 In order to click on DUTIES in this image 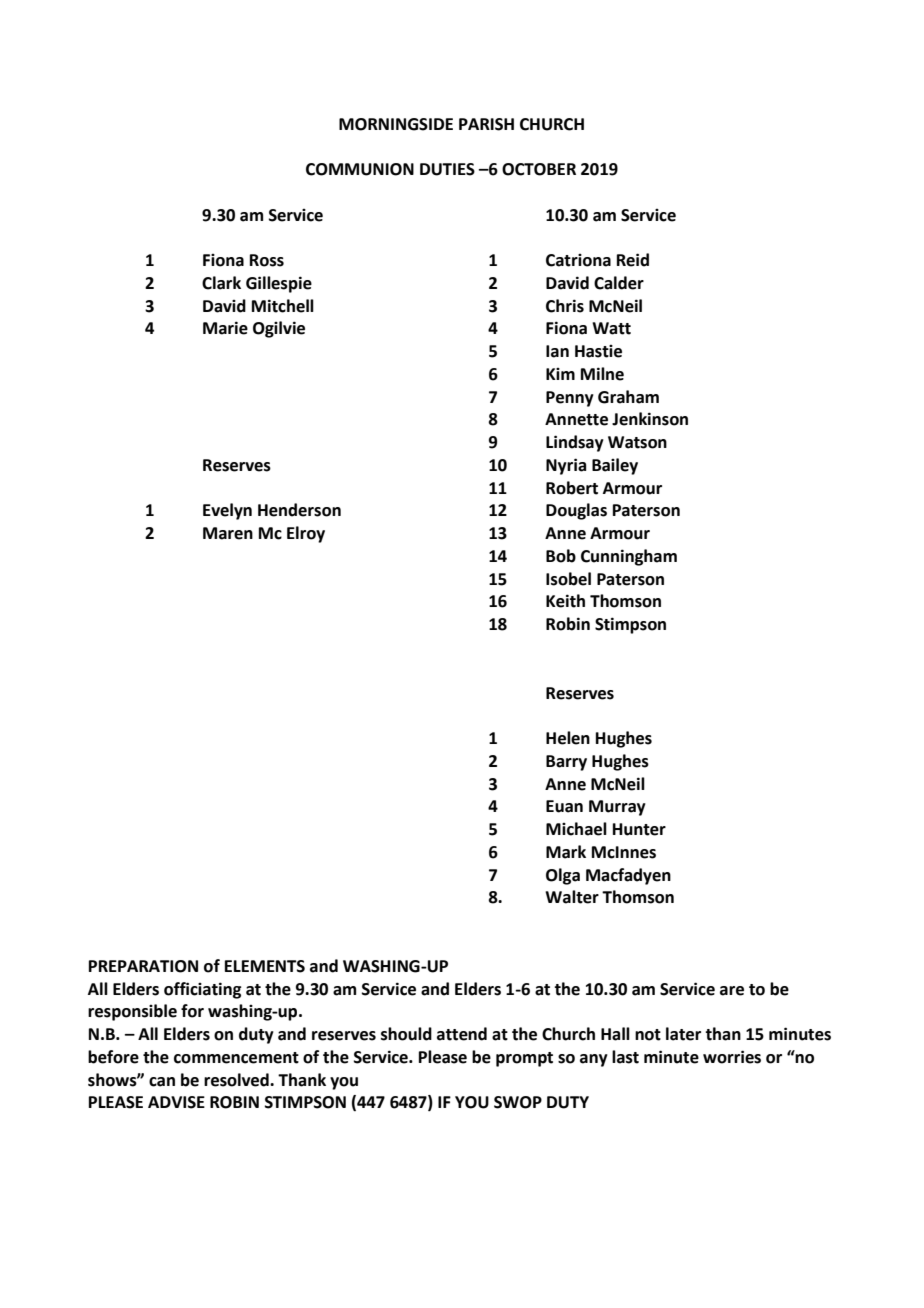, I will do `click(447, 169)`.
